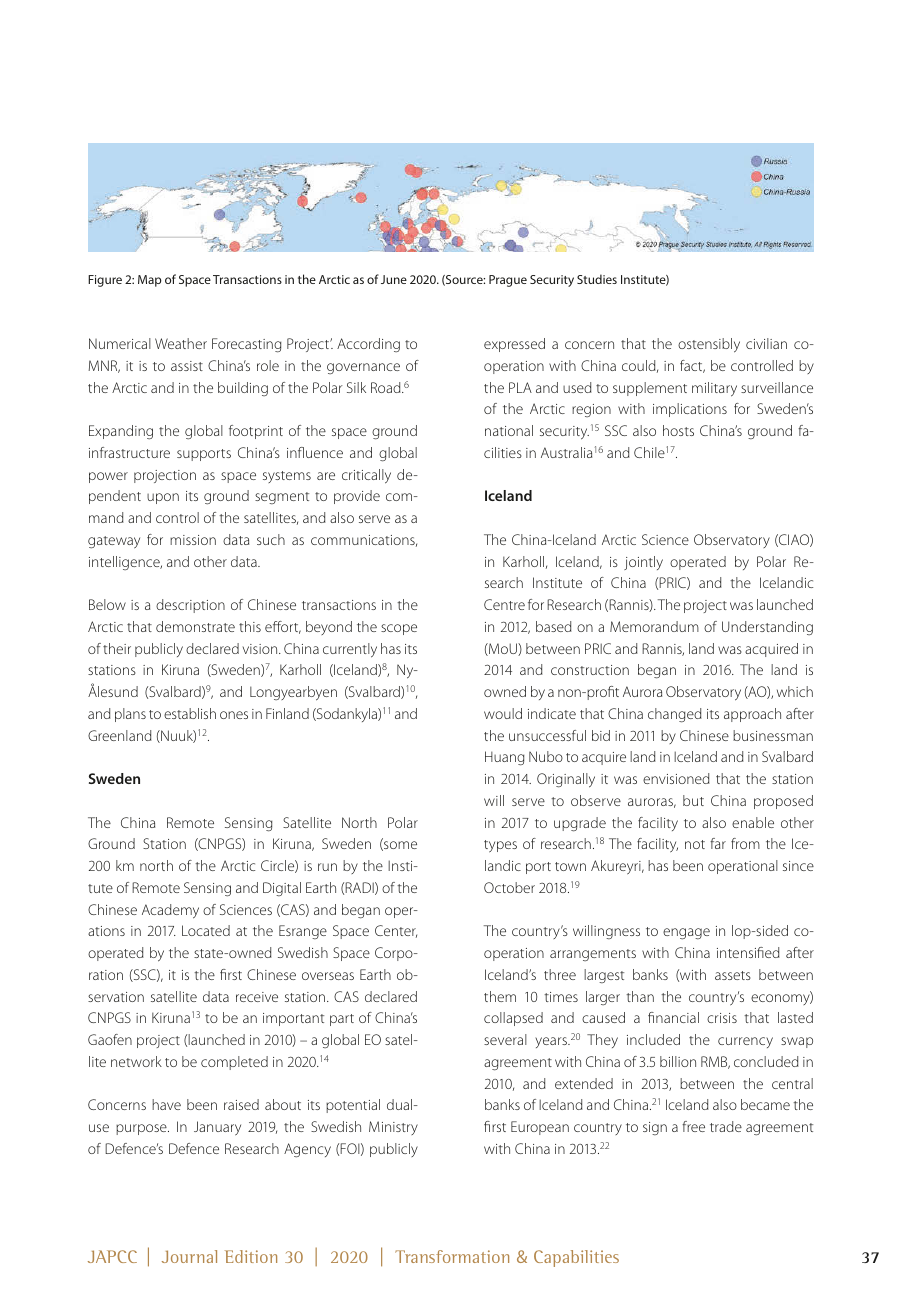  Describe the element at coordinates (693, 800) in the screenshot. I see `but` at that location.
